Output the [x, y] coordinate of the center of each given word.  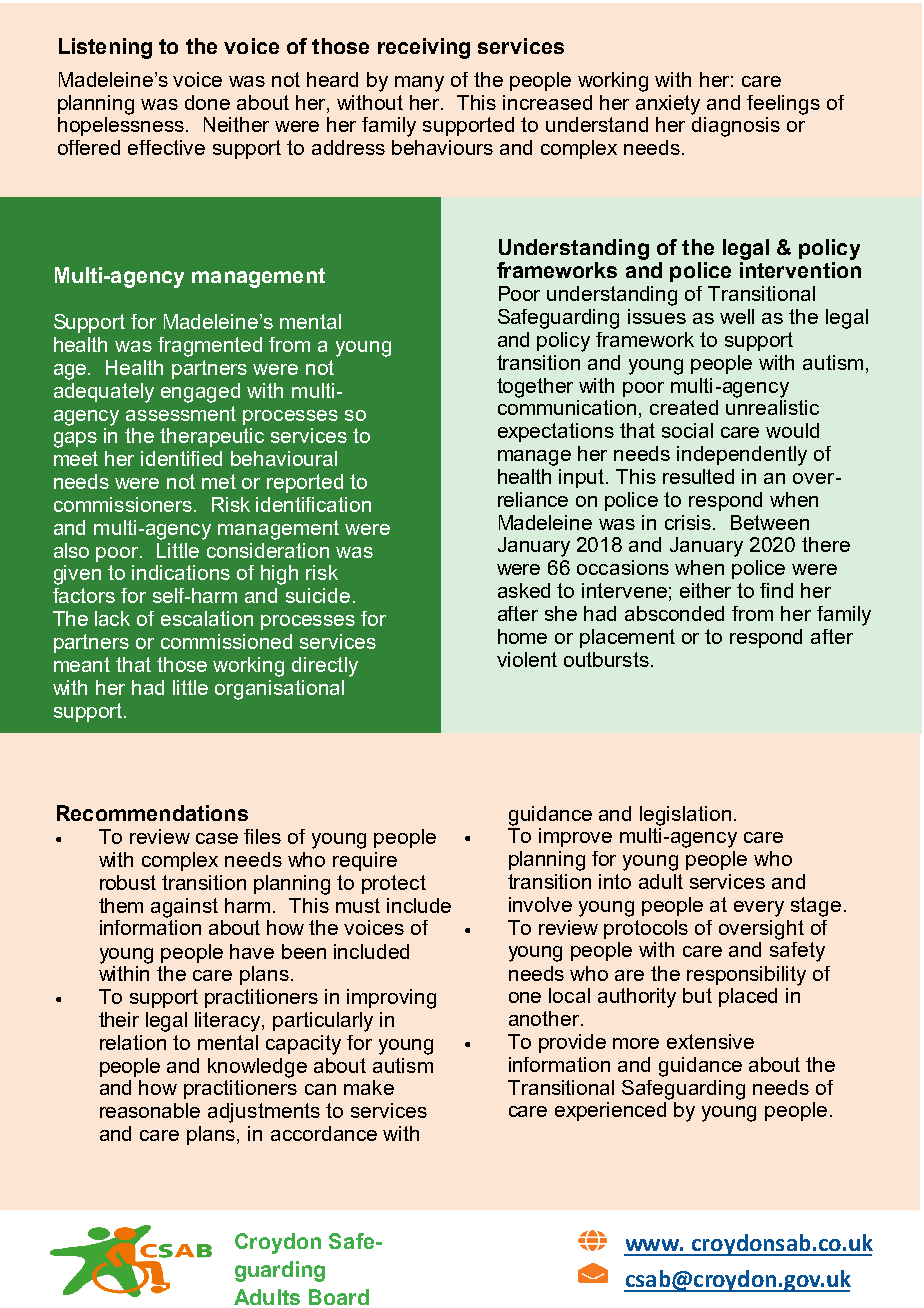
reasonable [150, 1110]
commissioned [226, 641]
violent [527, 659]
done [207, 102]
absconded [674, 613]
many [419, 84]
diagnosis [736, 127]
